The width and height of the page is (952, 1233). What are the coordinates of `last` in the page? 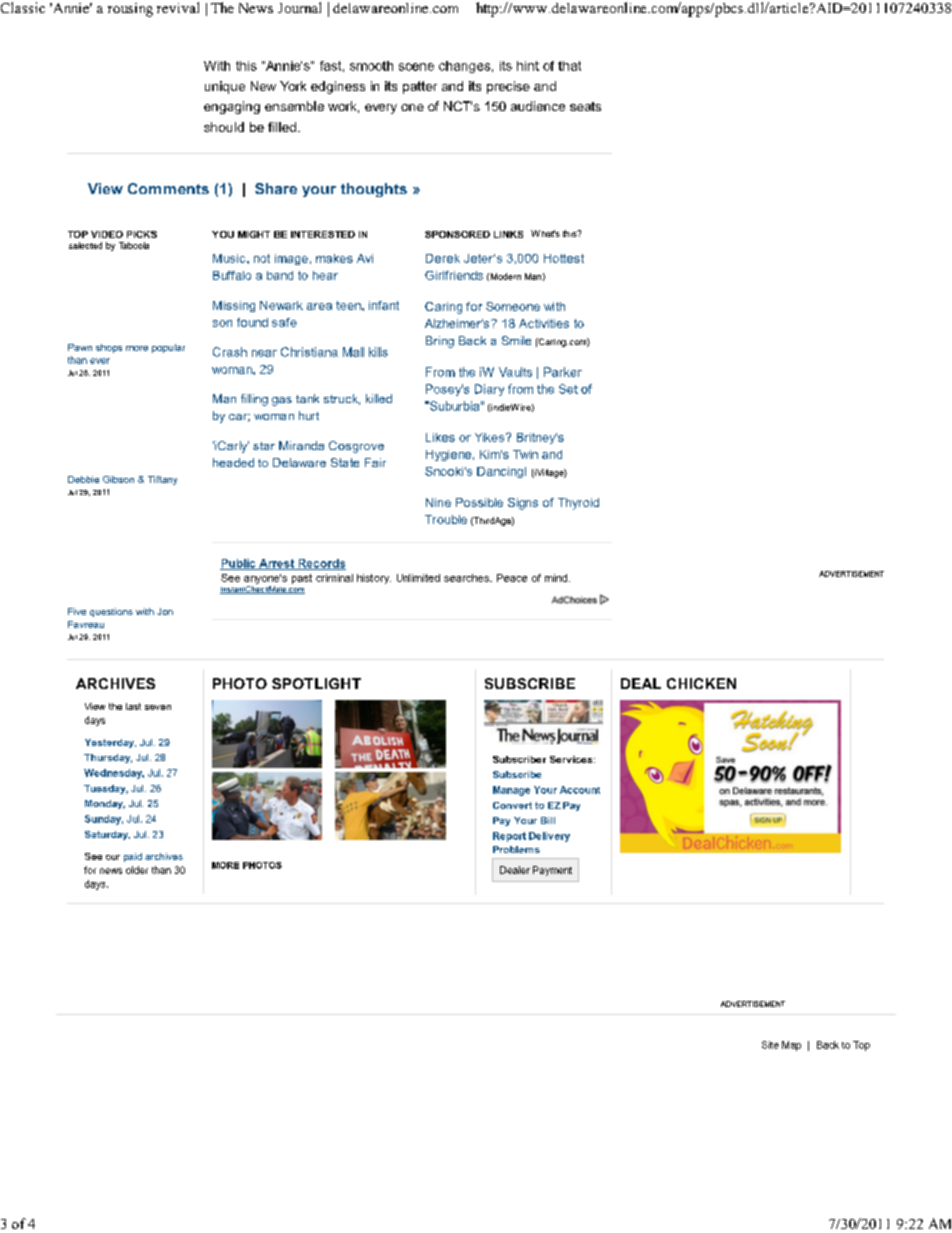 It's located at (133, 706).
